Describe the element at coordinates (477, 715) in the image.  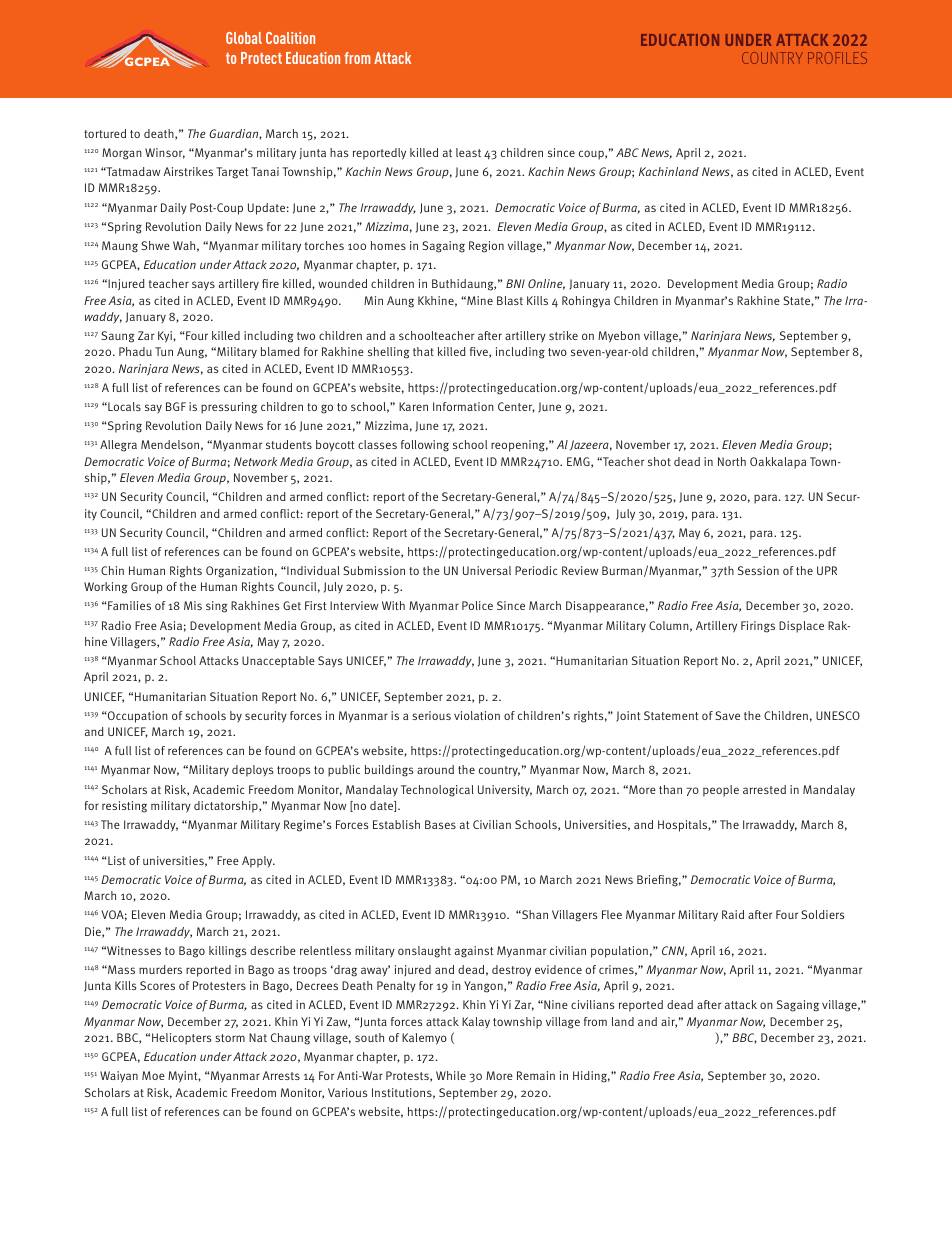
I see `violation` at that location.
